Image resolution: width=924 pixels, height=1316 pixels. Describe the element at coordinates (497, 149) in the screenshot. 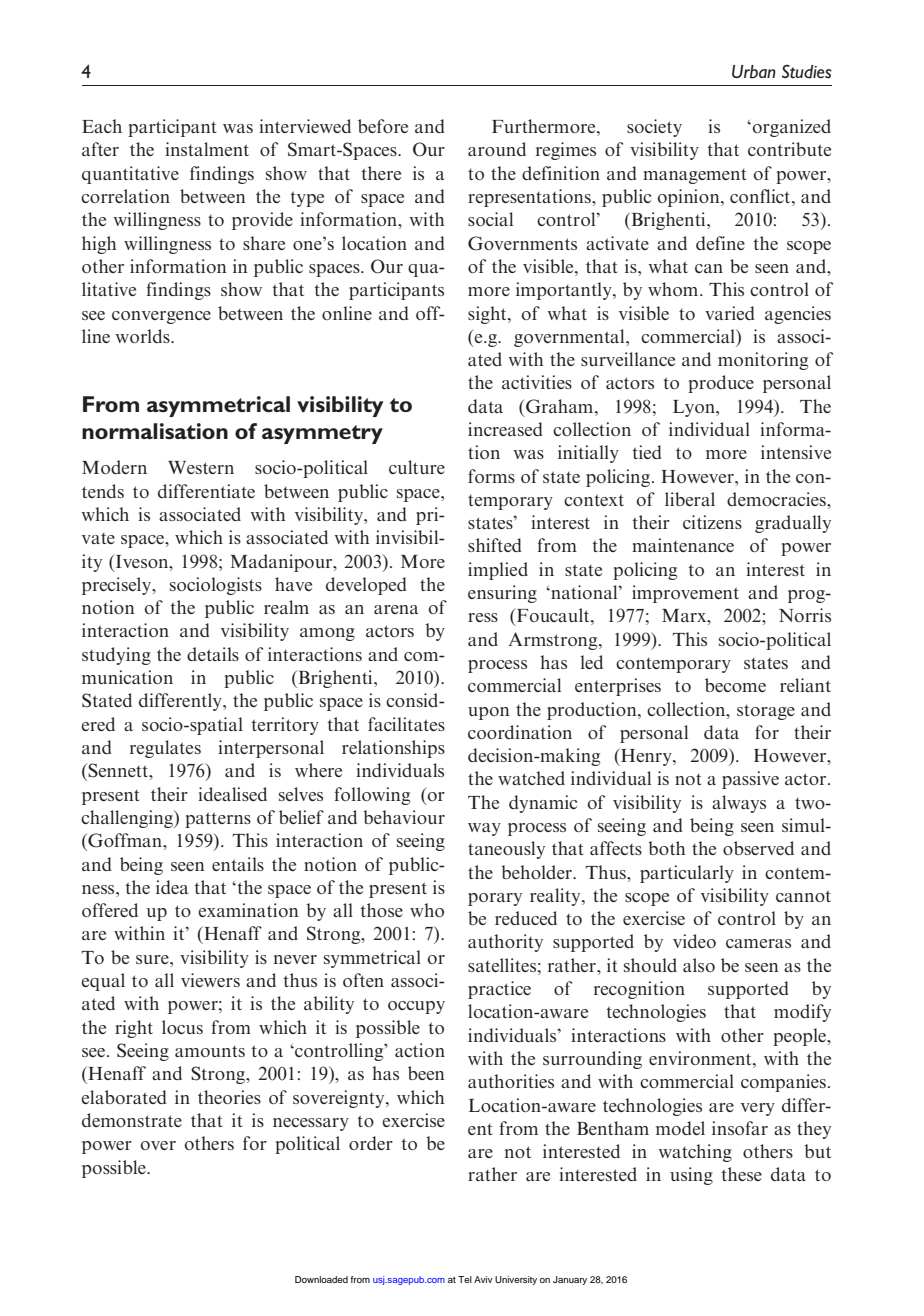

I see `around` at that location.
